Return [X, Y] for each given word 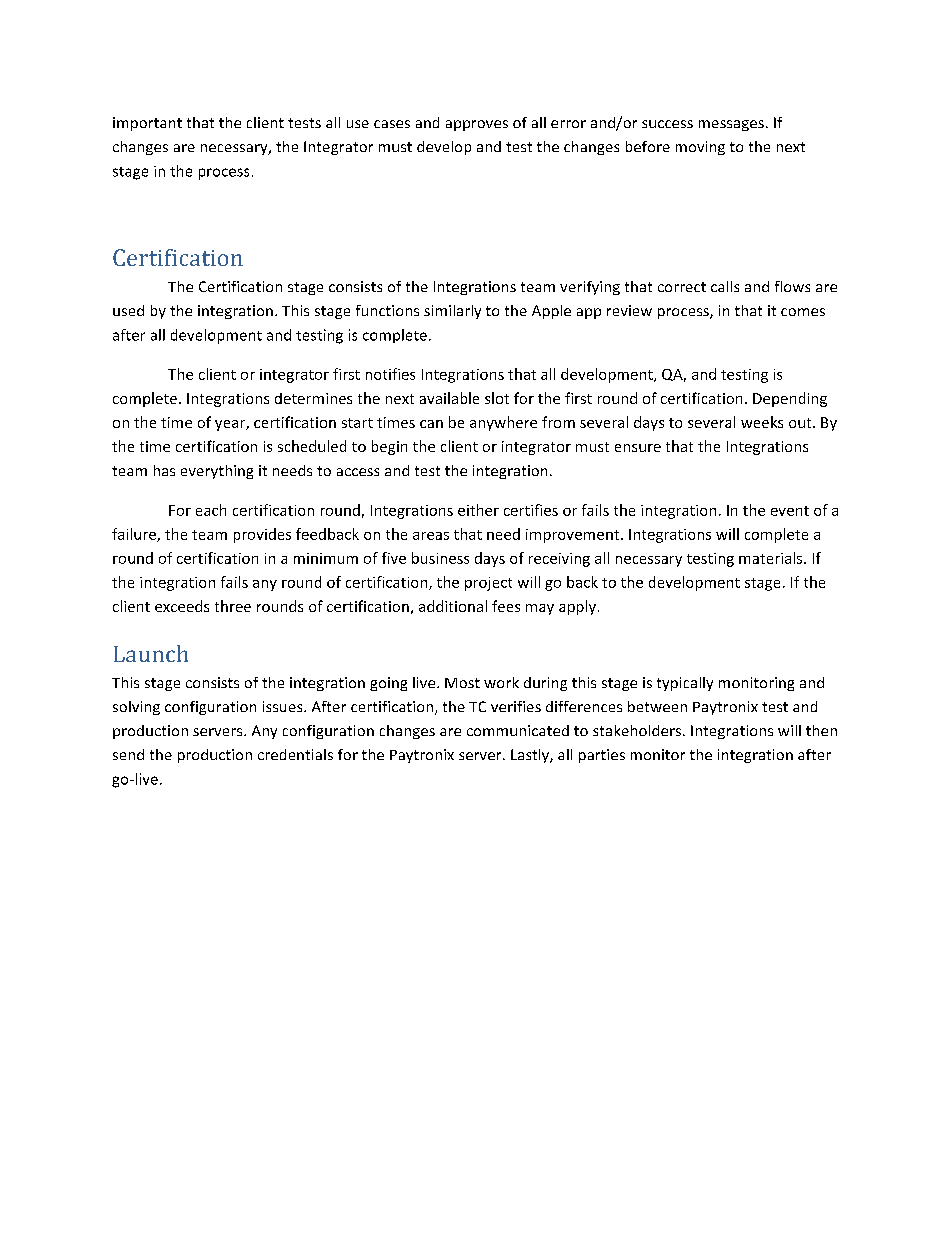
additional [453, 606]
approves [477, 125]
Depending [790, 399]
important [147, 124]
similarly [452, 312]
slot [497, 398]
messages [731, 125]
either [478, 510]
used [128, 310]
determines [313, 398]
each [211, 510]
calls [725, 286]
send [128, 754]
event [790, 511]
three [233, 606]
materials [772, 558]
